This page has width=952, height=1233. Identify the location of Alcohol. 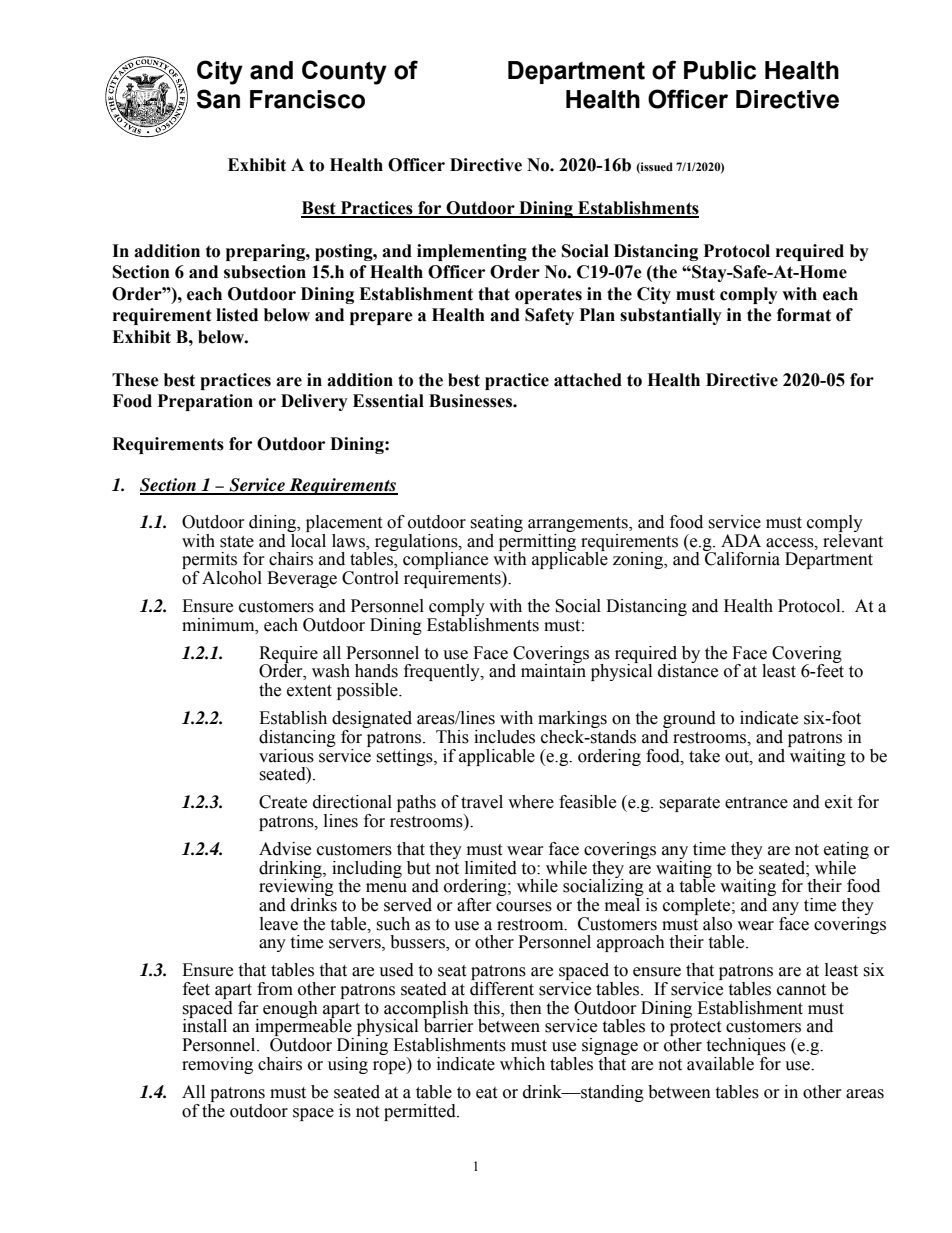
(232, 578).
